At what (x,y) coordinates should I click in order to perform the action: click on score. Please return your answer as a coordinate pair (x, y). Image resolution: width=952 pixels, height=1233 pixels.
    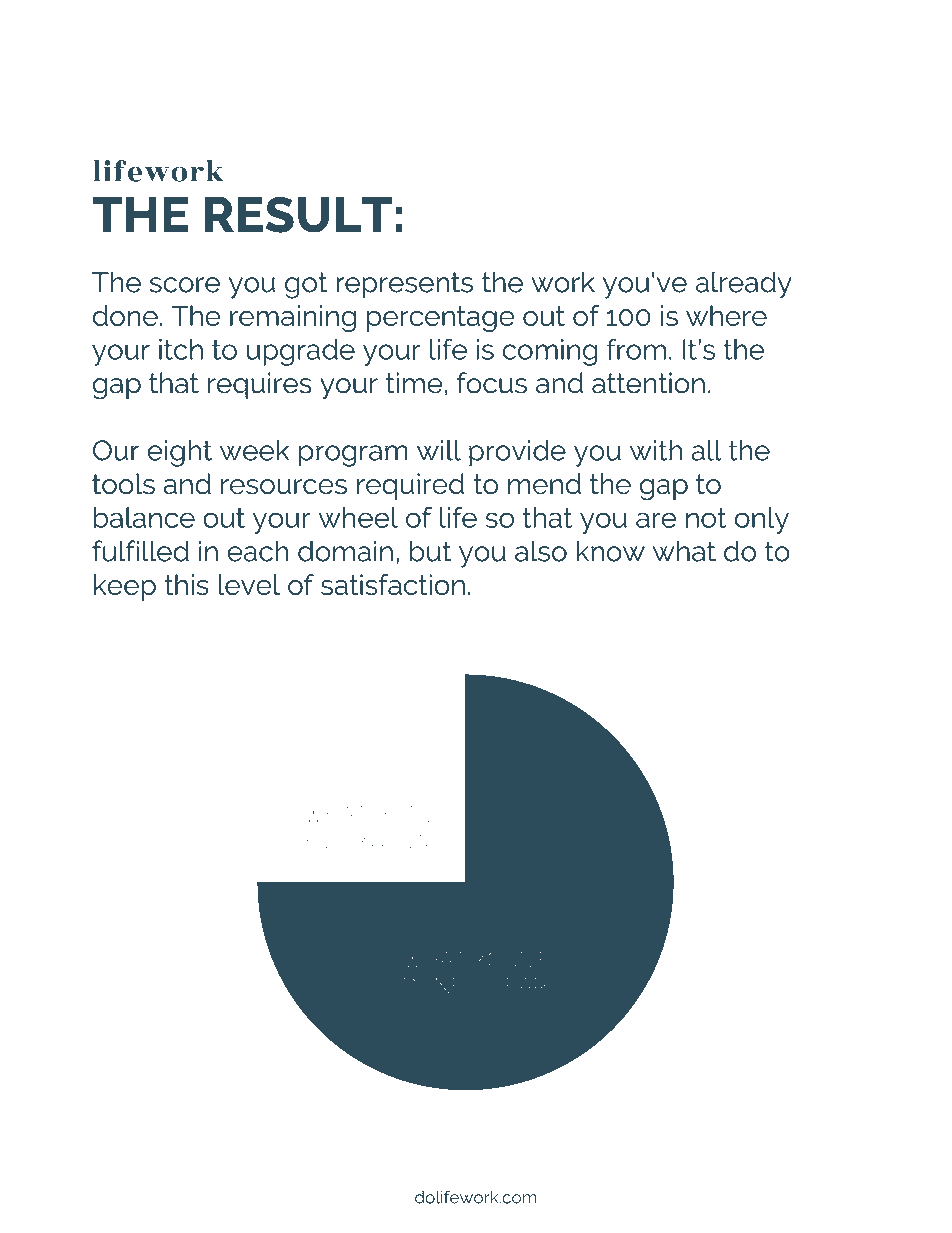
    Looking at the image, I should click on (185, 285).
